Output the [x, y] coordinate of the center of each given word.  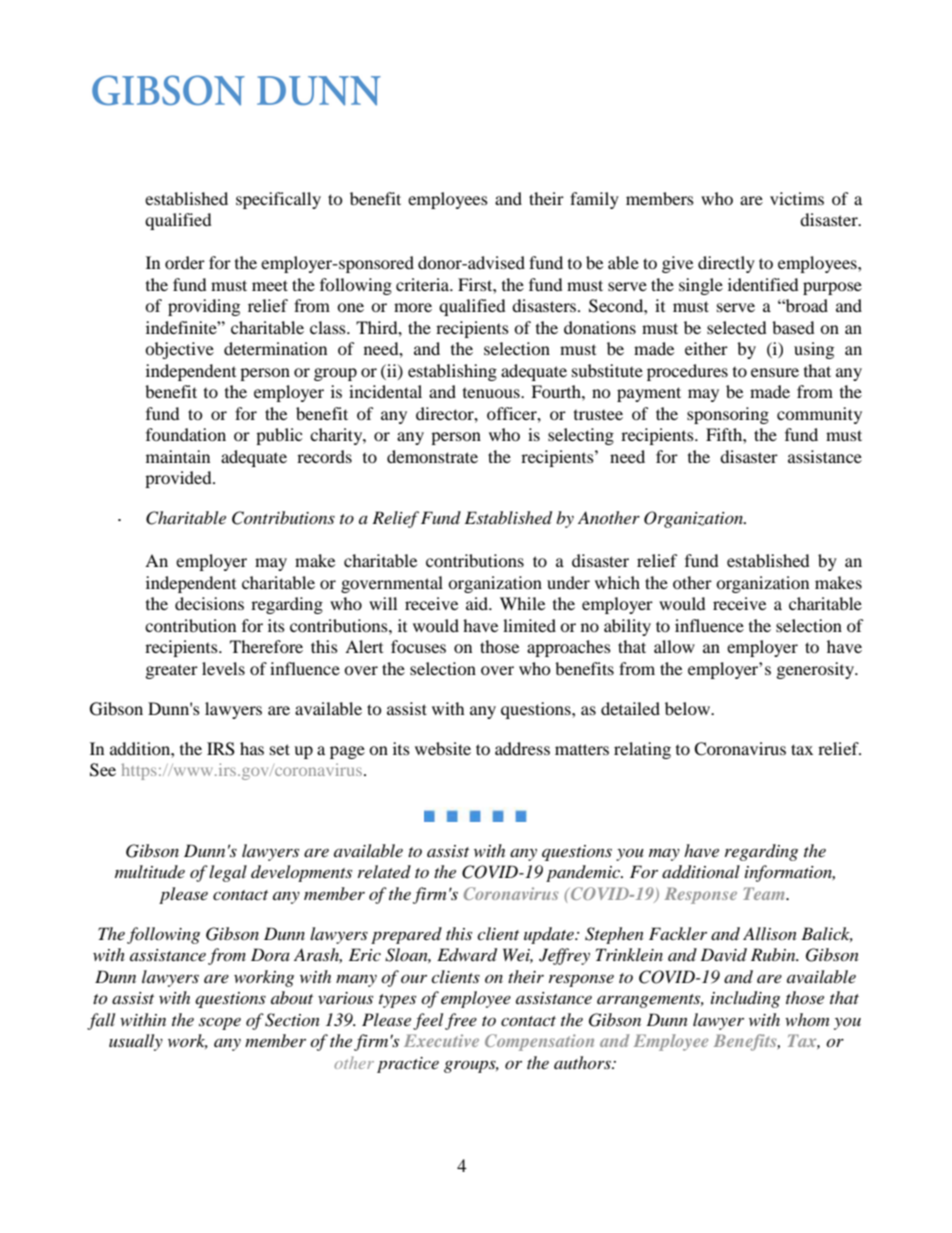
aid [478, 603]
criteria [424, 284]
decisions [209, 603]
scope [220, 1023]
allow [674, 646]
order [185, 262]
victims [797, 198]
